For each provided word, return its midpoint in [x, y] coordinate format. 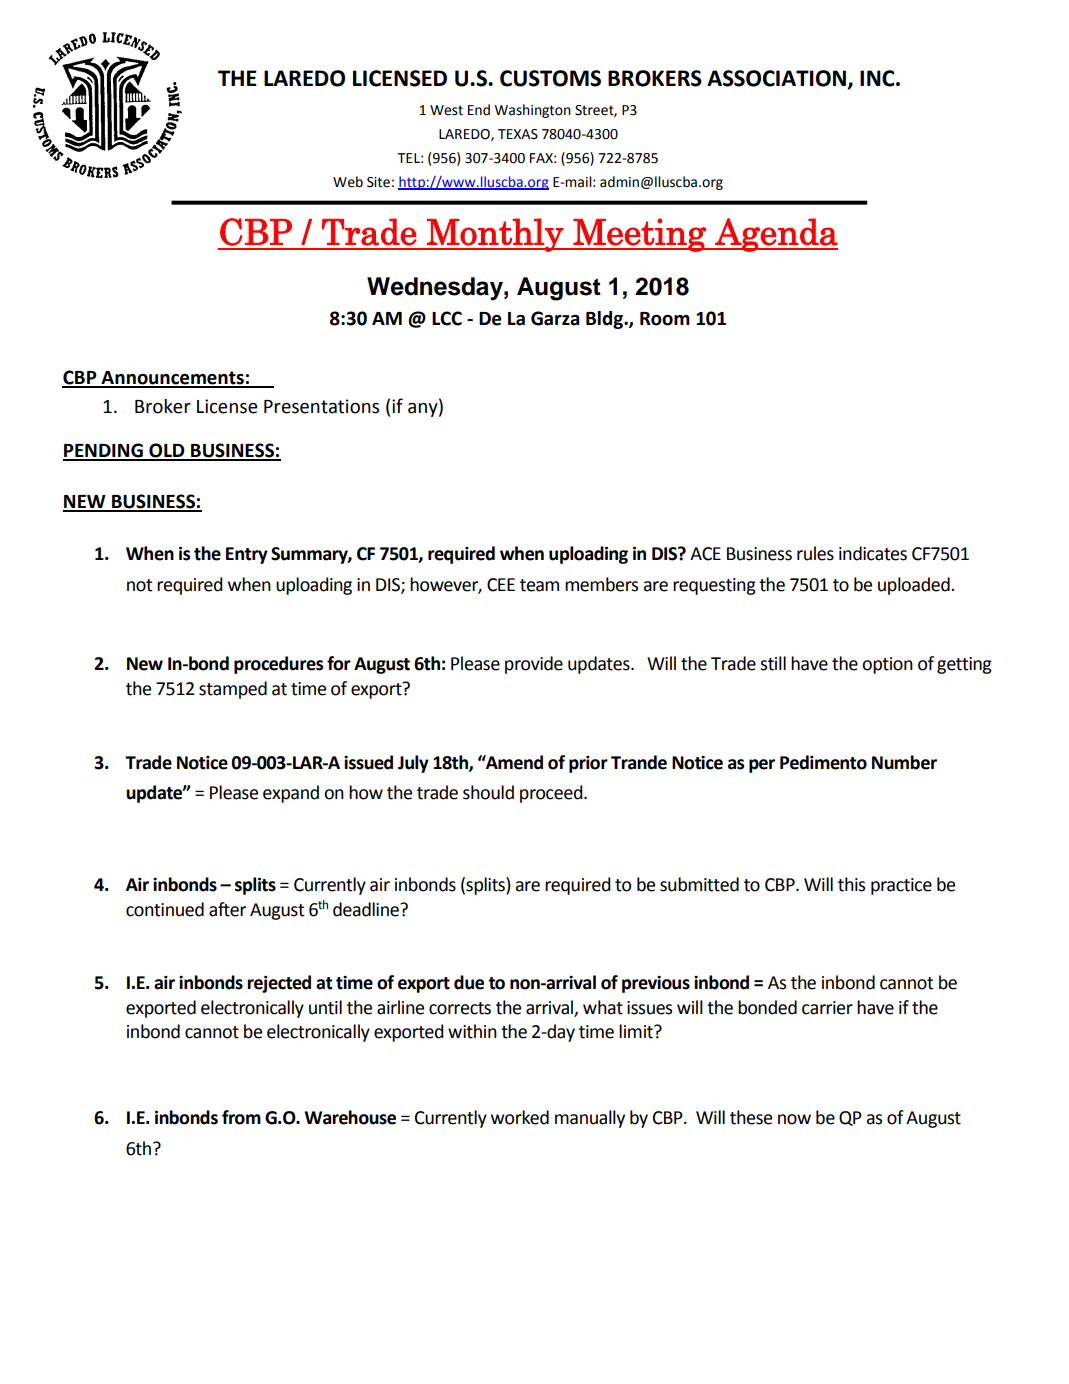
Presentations [321, 406]
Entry [247, 555]
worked [520, 1117]
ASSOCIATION [778, 79]
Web [348, 182]
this [851, 884]
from [241, 1117]
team [539, 585]
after [227, 909]
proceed [552, 794]
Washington [532, 111]
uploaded [915, 586]
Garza [555, 318]
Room [665, 319]
